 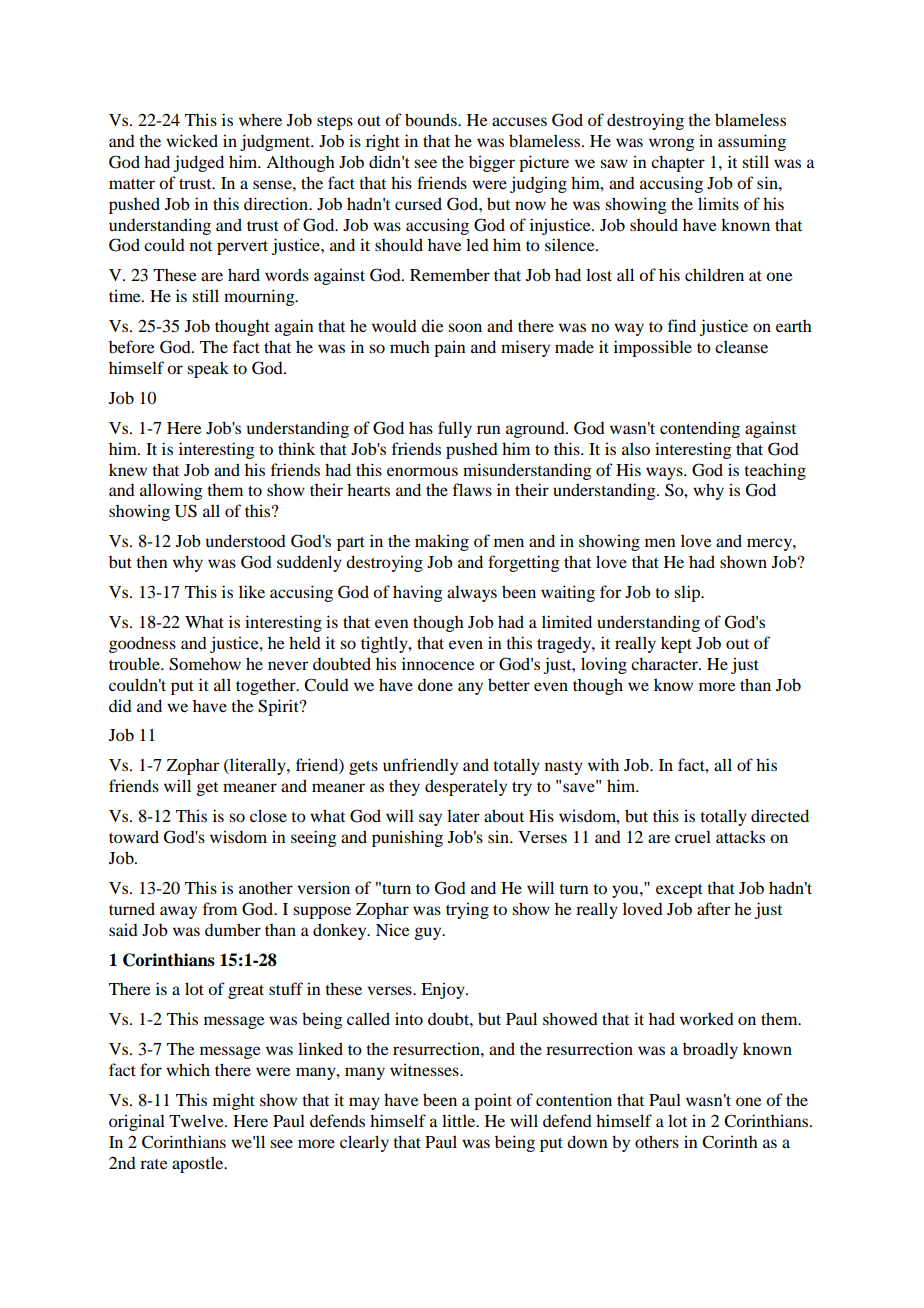 What do you see at coordinates (205, 664) in the screenshot?
I see `Somehow` at bounding box center [205, 664].
